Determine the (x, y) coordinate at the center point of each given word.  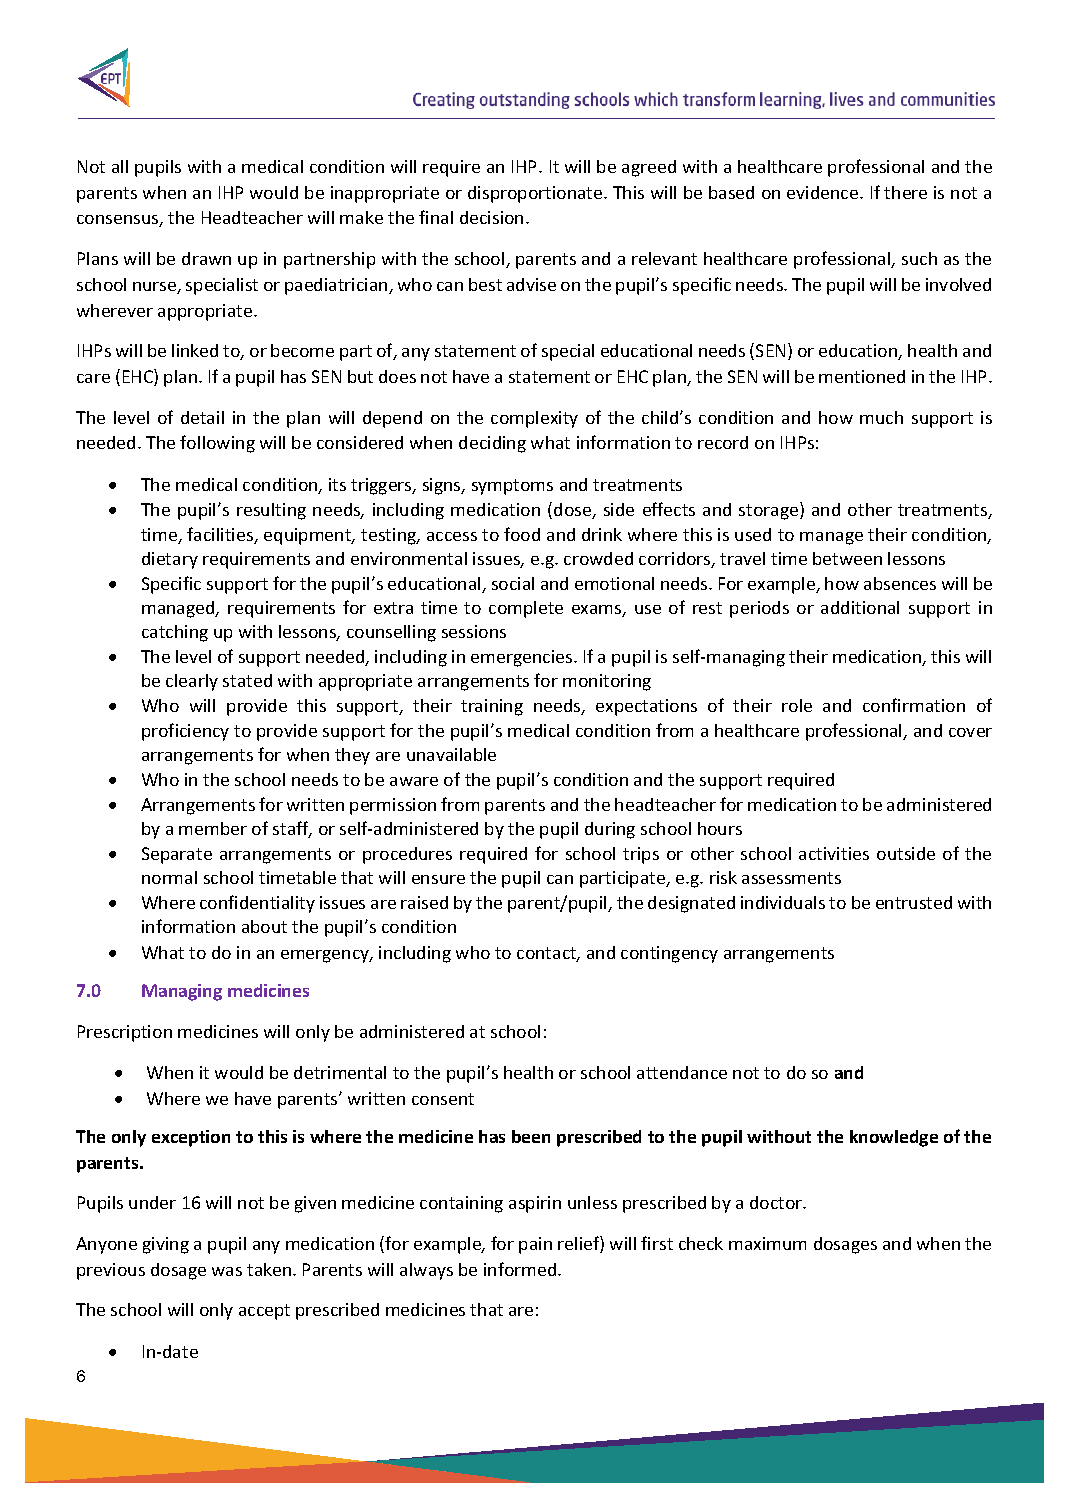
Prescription (125, 1033)
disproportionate (536, 194)
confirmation (914, 705)
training (492, 707)
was (227, 1271)
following (217, 444)
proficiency (185, 732)
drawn (206, 258)
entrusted (914, 902)
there (905, 192)
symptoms (512, 487)
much (881, 417)
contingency (669, 954)
